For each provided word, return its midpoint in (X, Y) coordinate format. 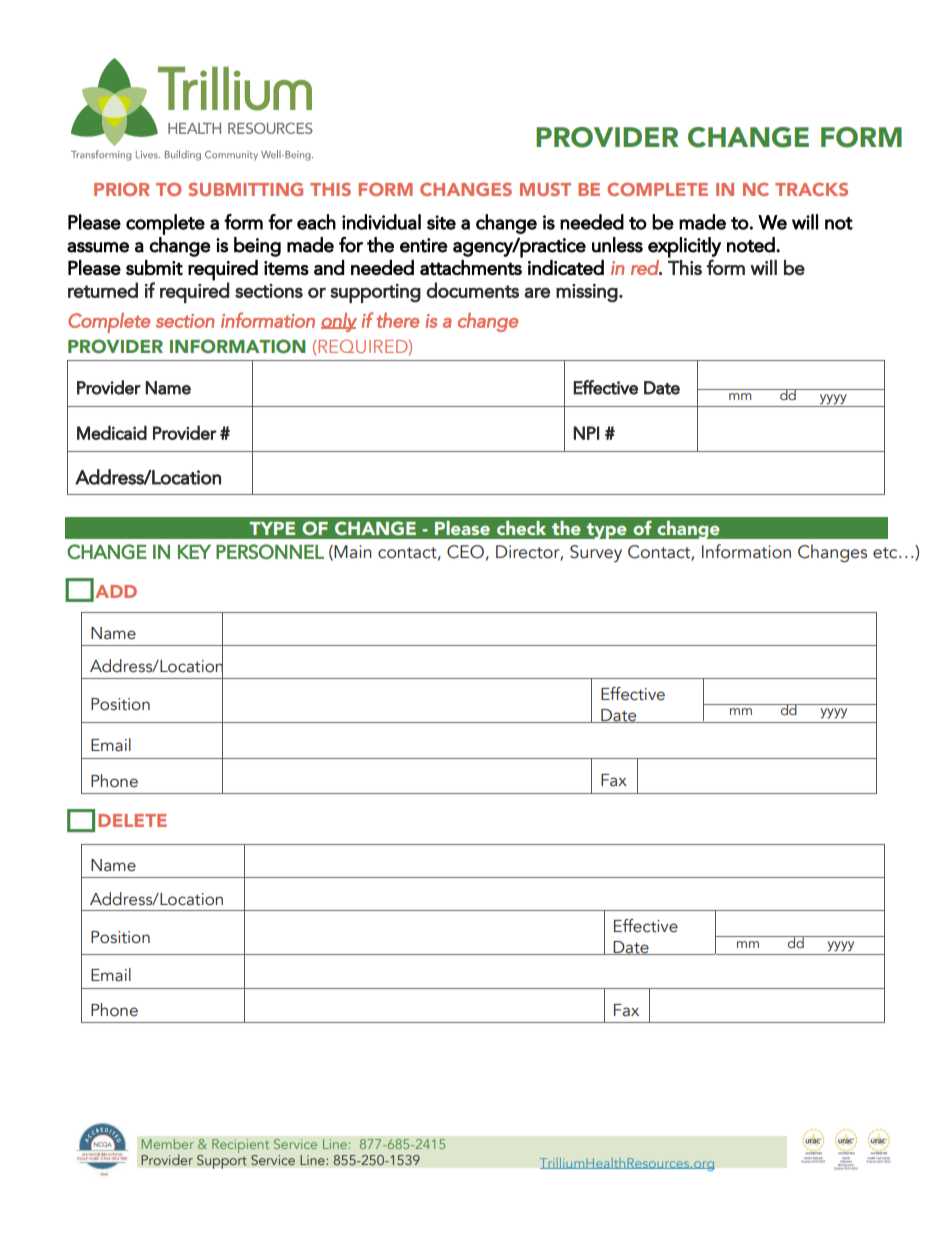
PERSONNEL (270, 551)
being (257, 247)
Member (167, 1143)
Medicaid (112, 432)
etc (886, 553)
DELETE (132, 820)
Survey (596, 553)
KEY (194, 551)
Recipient (240, 1146)
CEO (465, 552)
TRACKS (811, 189)
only (339, 322)
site (441, 222)
